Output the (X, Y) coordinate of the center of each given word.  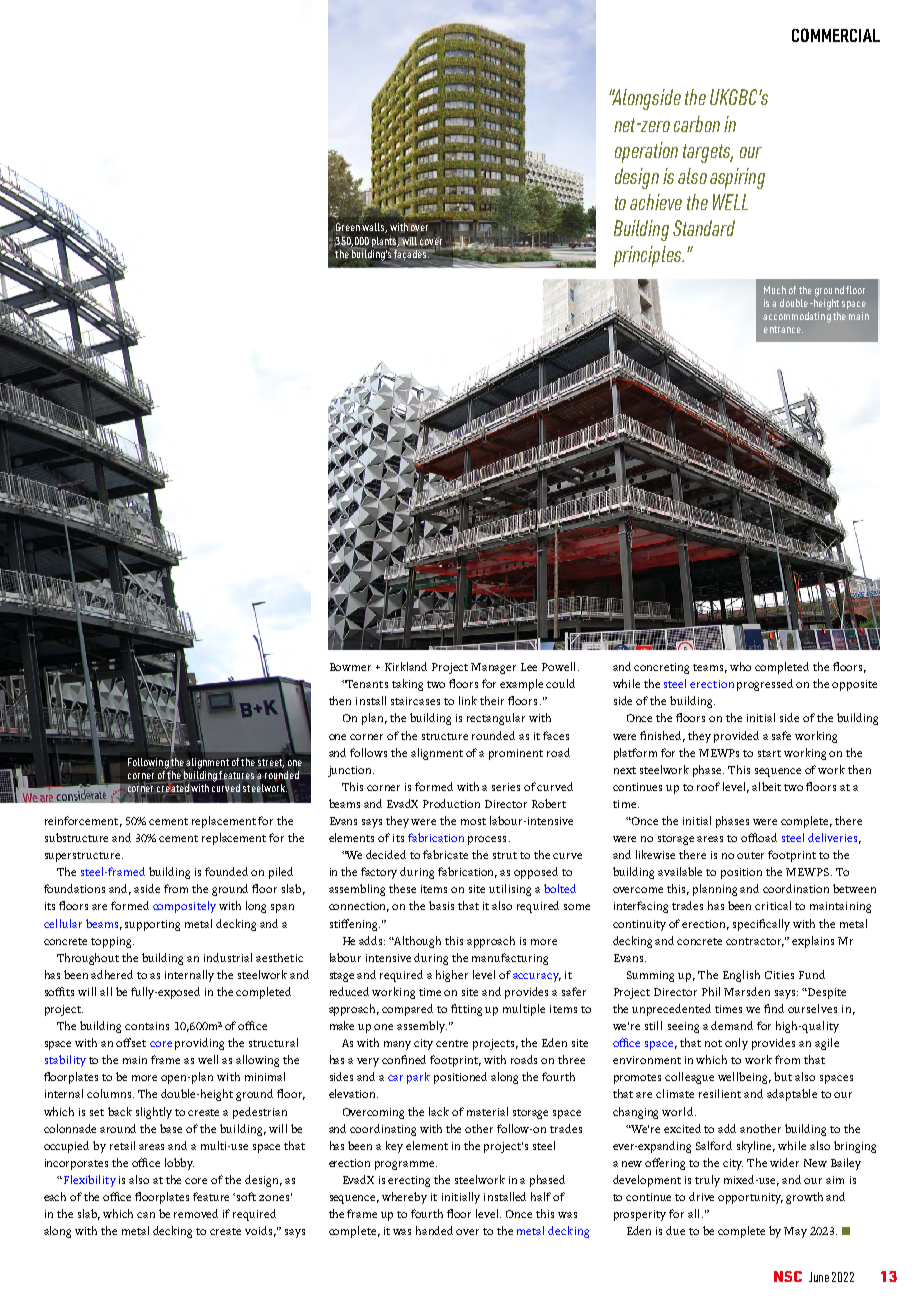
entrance (783, 329)
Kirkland (406, 666)
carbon (697, 124)
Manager (493, 668)
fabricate (445, 854)
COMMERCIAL (836, 35)
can (146, 1215)
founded (226, 871)
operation (646, 152)
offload (759, 837)
